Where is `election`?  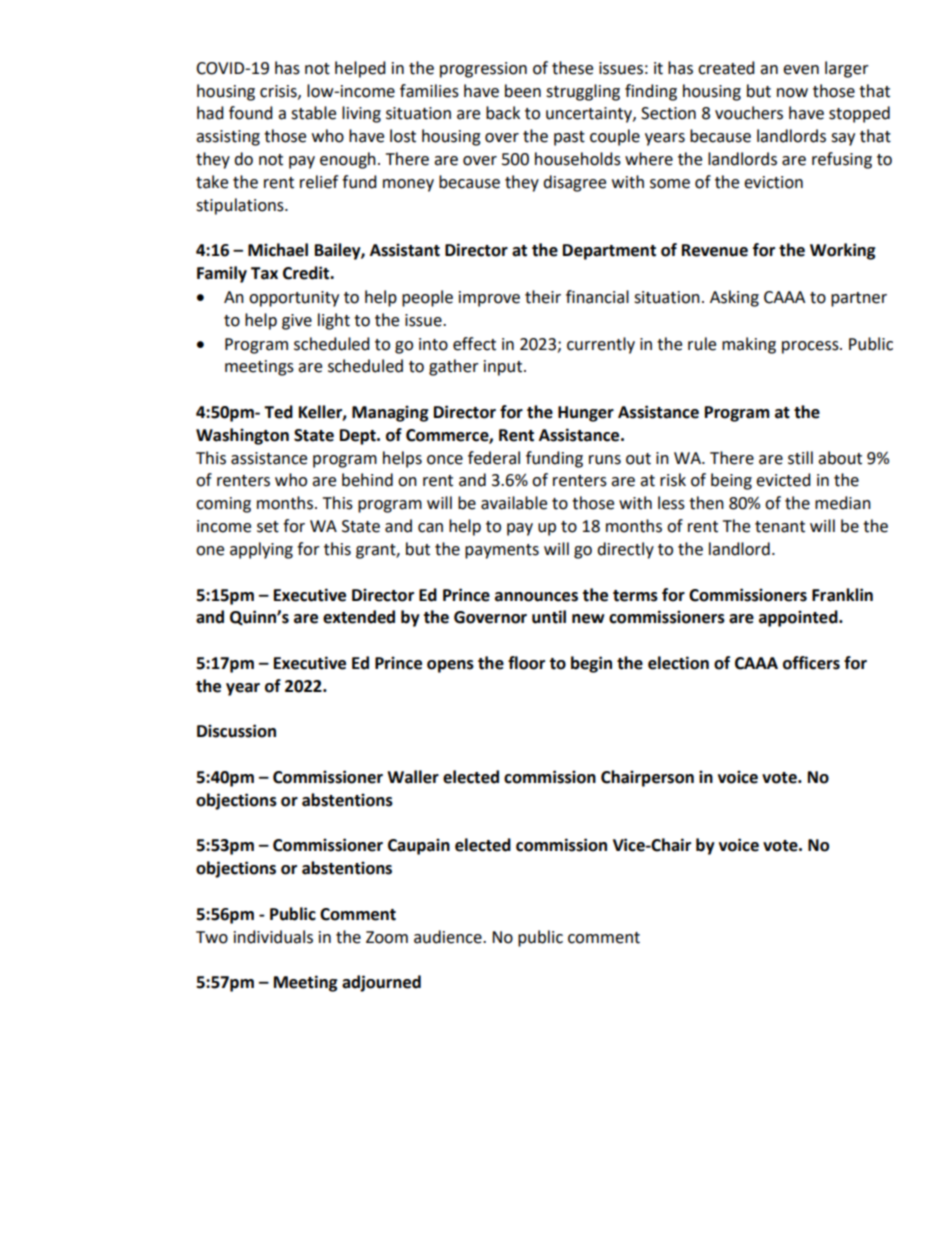 election is located at coordinates (678, 663).
